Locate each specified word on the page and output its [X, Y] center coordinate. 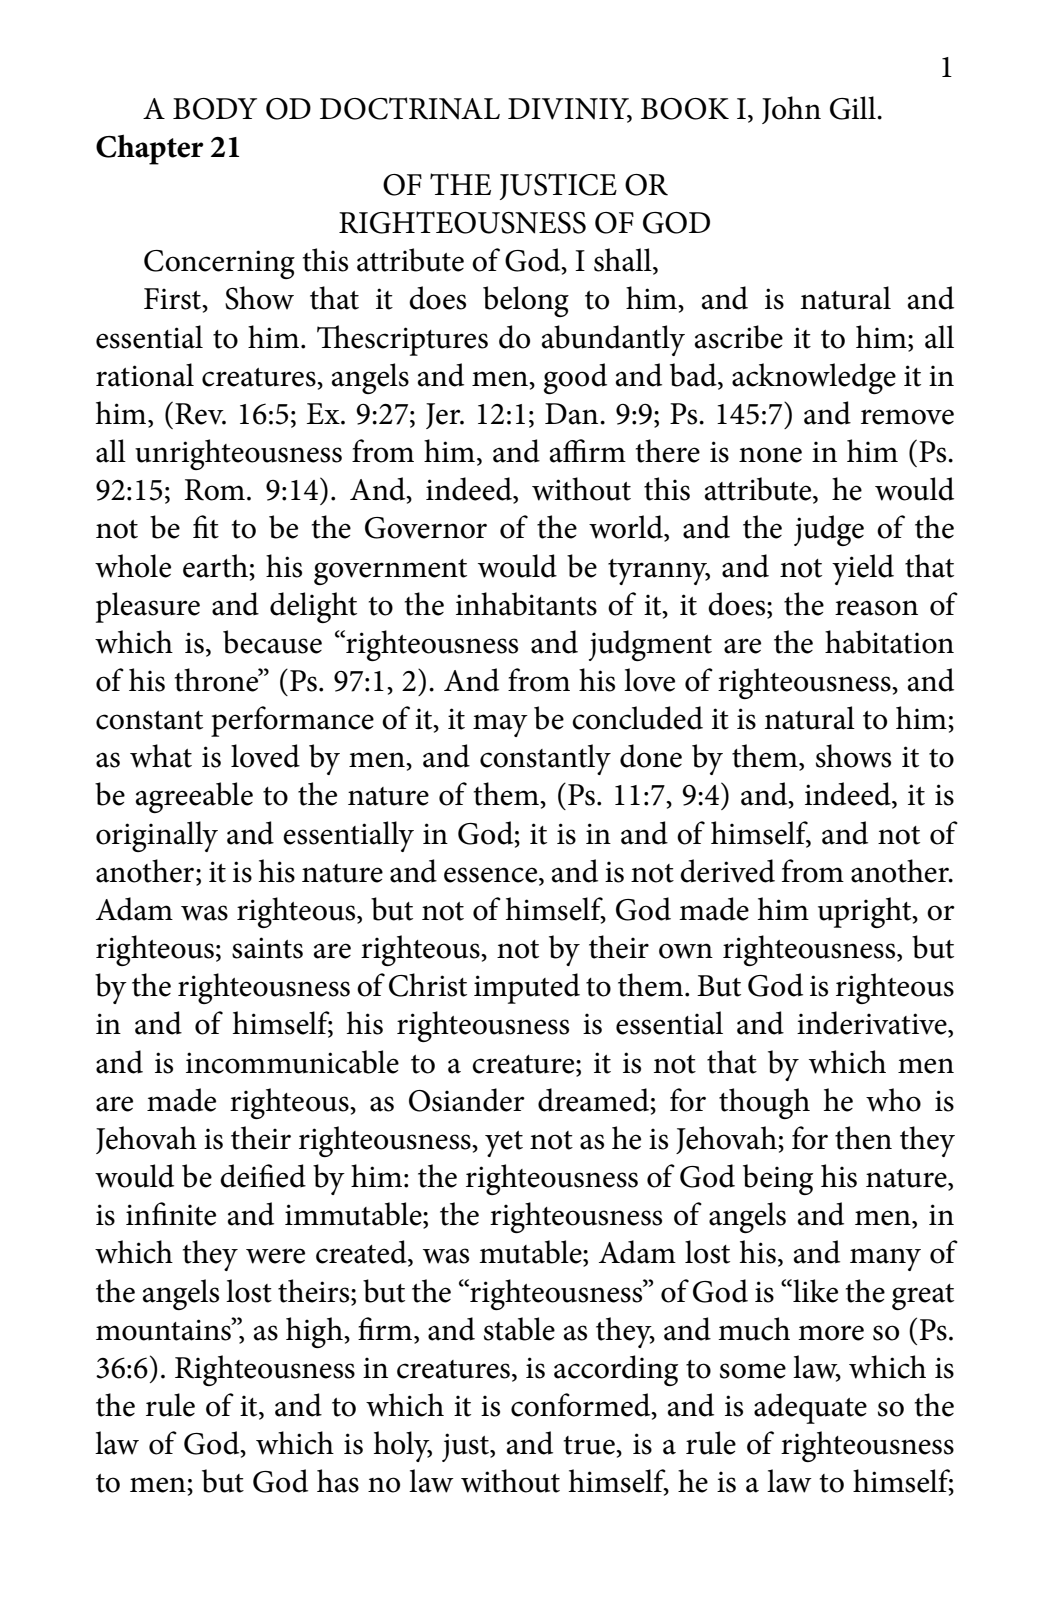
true [590, 1445]
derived [727, 871]
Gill [854, 108]
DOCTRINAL [410, 108]
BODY [215, 109]
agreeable [194, 797]
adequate [810, 1408]
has [338, 1481]
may [500, 725]
